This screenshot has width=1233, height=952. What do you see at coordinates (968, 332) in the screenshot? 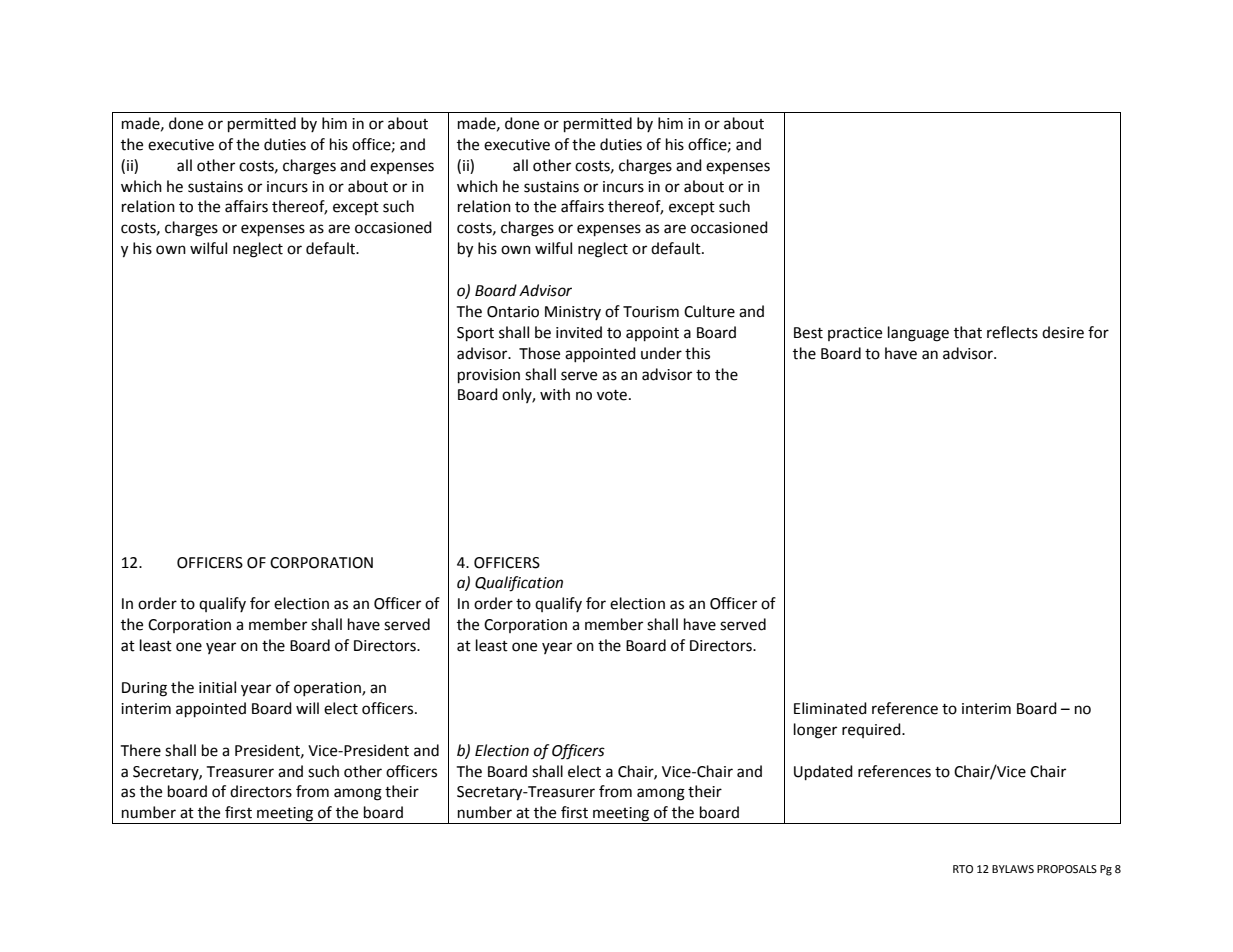
I see `that` at bounding box center [968, 332].
